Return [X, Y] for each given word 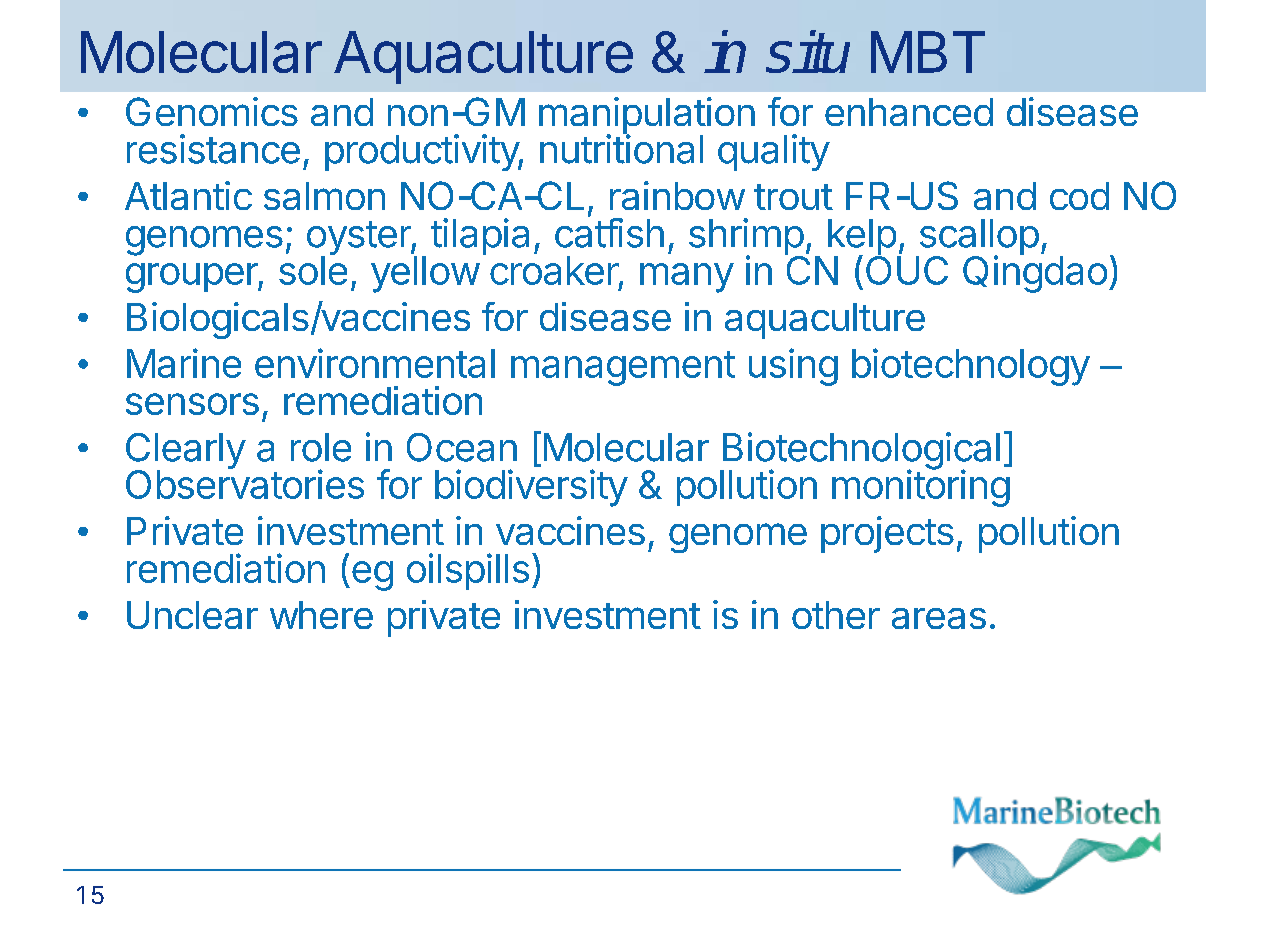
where [321, 615]
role [321, 447]
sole [313, 269]
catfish [609, 233]
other [836, 615]
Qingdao [1035, 273]
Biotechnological [860, 452]
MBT [928, 52]
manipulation [647, 117]
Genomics [212, 111]
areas [939, 618]
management [623, 368]
